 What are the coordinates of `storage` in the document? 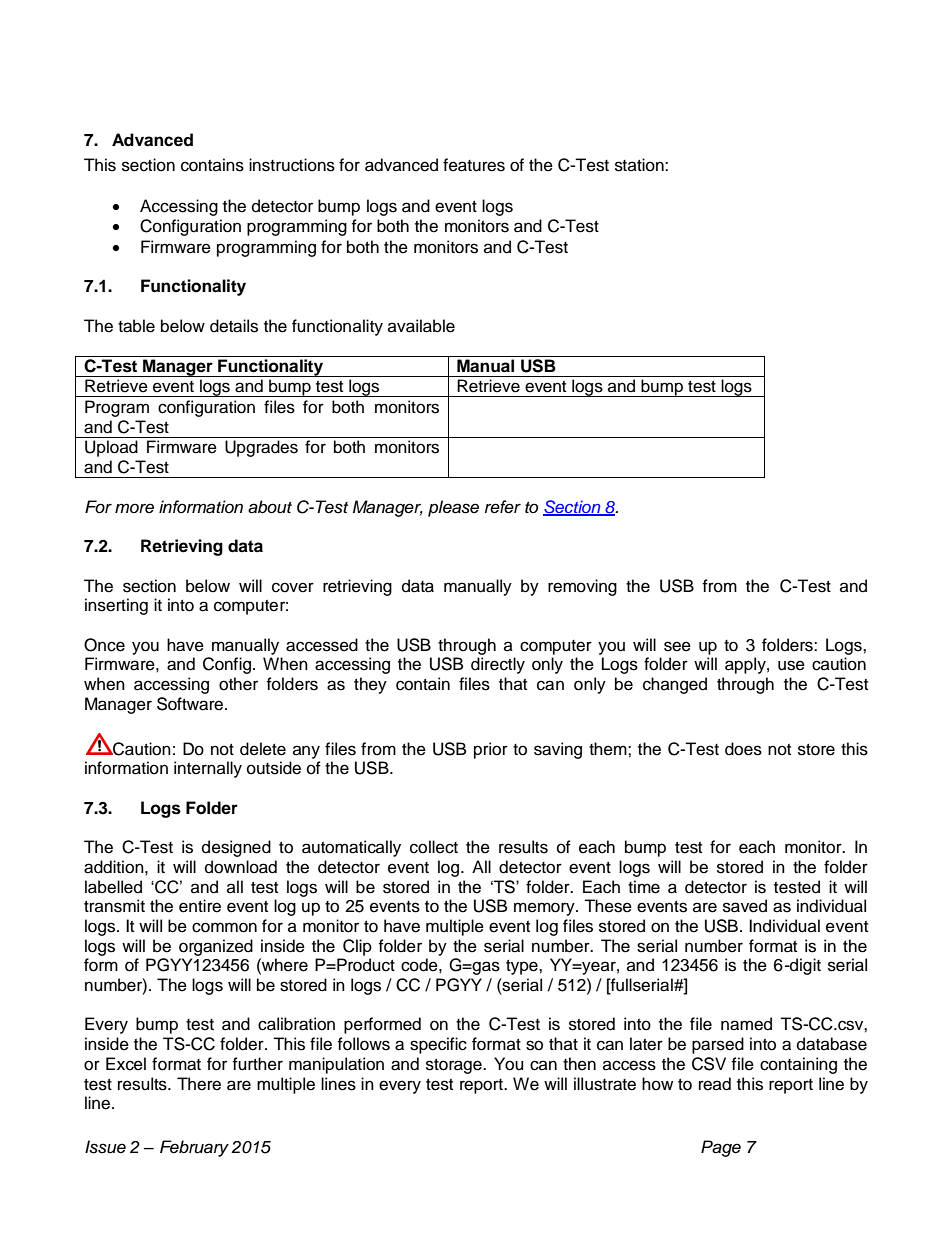 It's located at (455, 1066).
